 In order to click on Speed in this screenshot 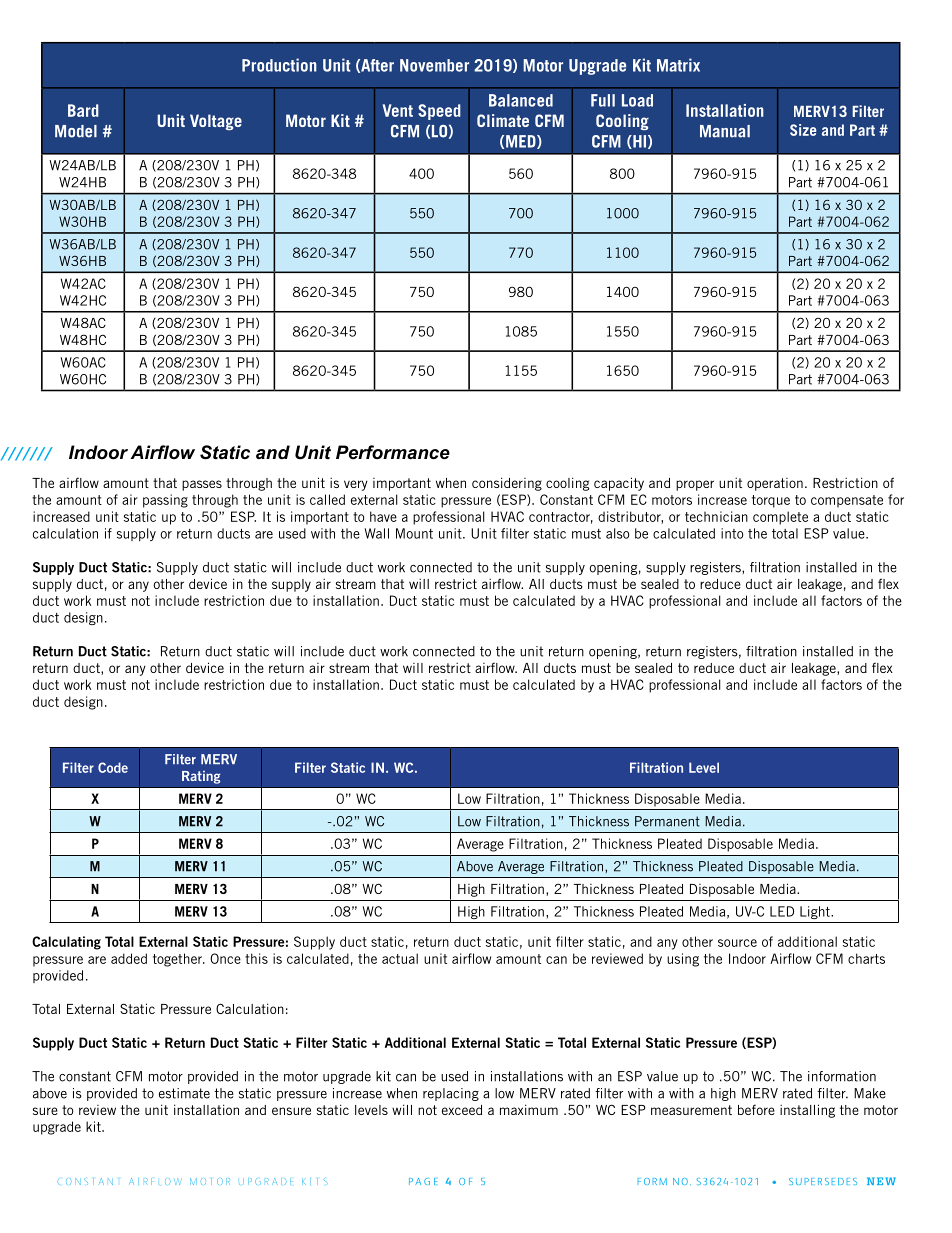, I will do `click(439, 112)`.
